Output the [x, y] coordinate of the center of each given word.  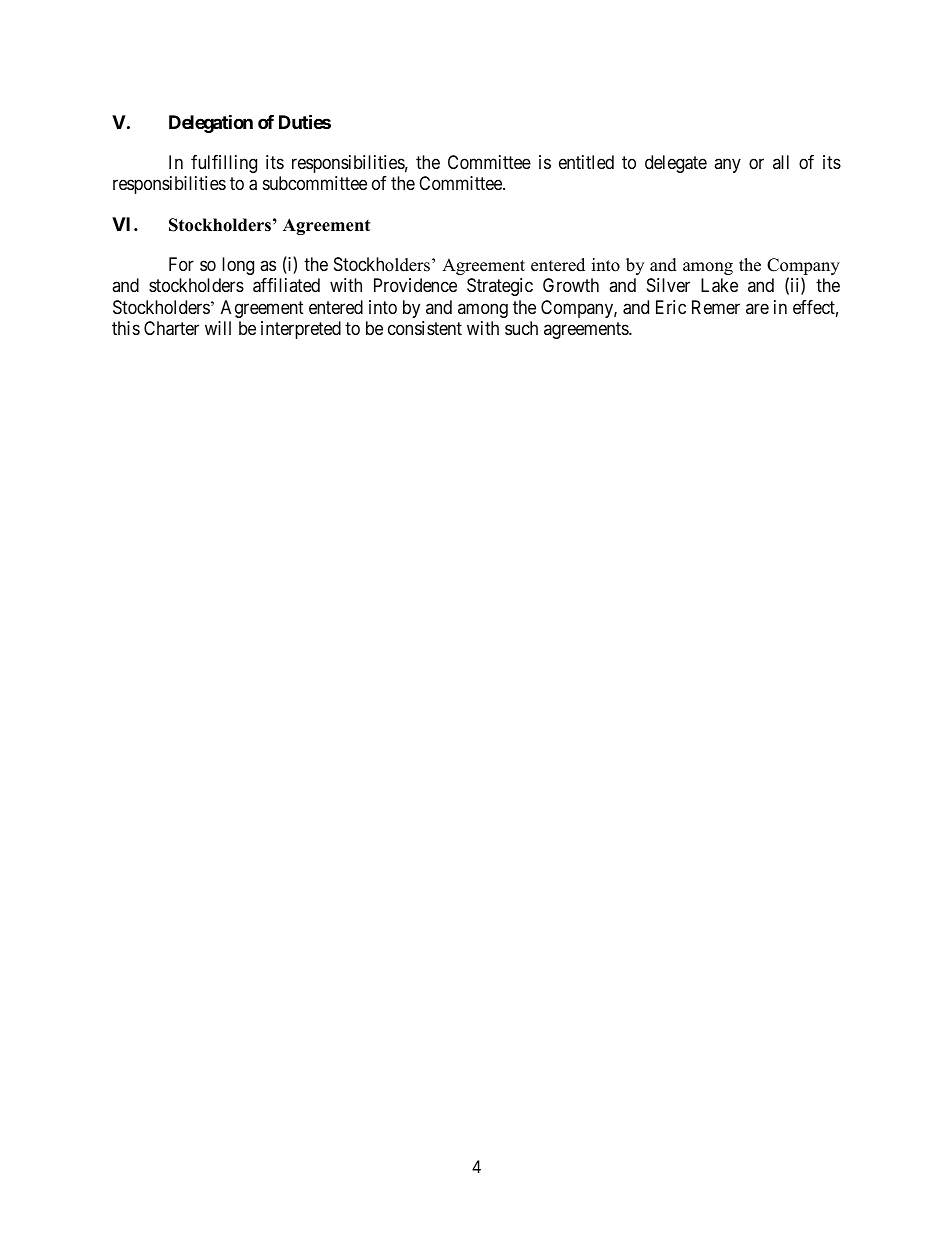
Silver [668, 285]
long [238, 266]
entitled [586, 162]
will [218, 328]
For [181, 264]
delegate [676, 164]
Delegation [211, 123]
